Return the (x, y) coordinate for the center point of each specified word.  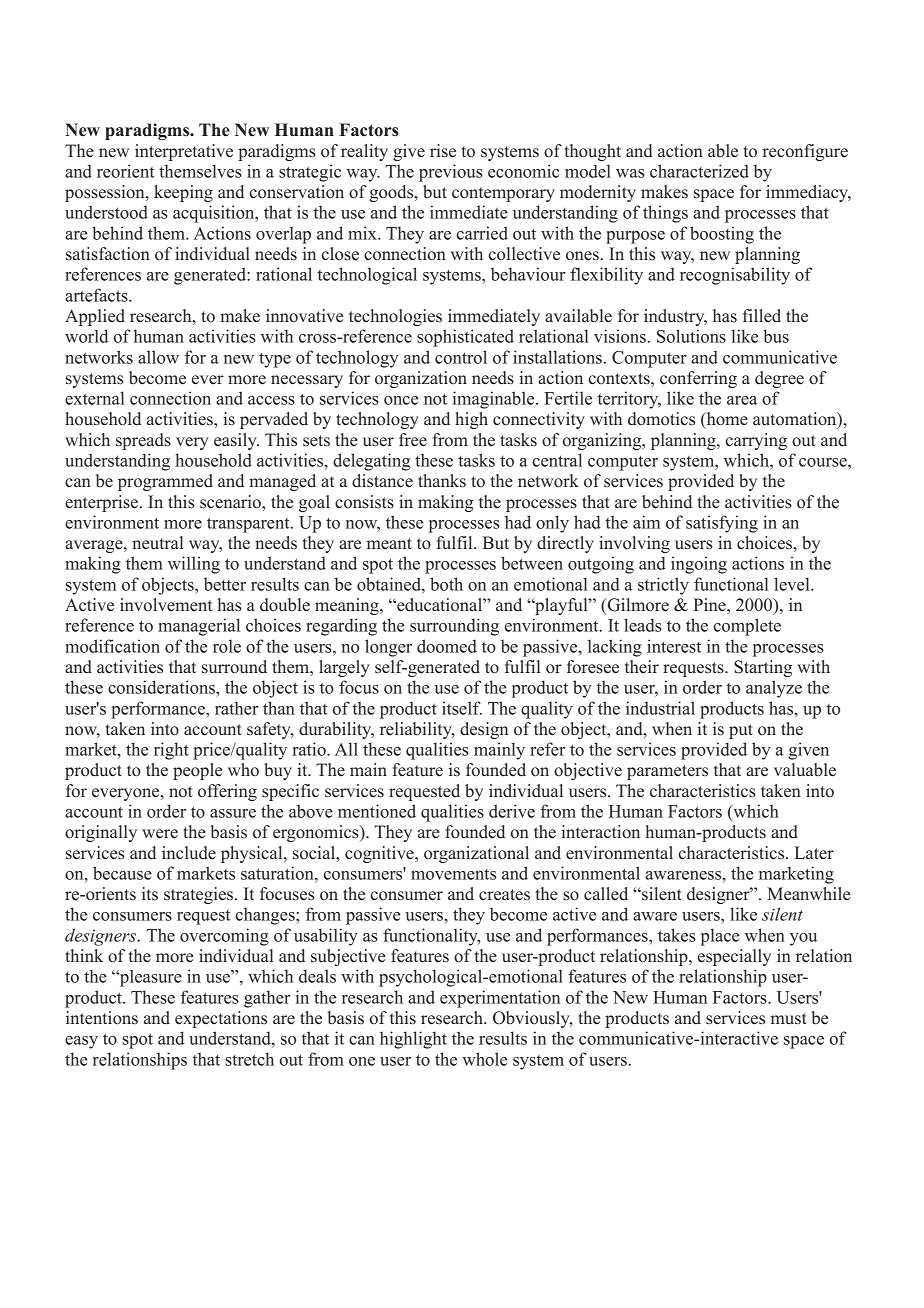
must (789, 1019)
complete (747, 627)
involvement (166, 605)
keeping (183, 193)
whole (484, 1059)
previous (451, 173)
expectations (221, 1019)
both (446, 584)
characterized (699, 171)
